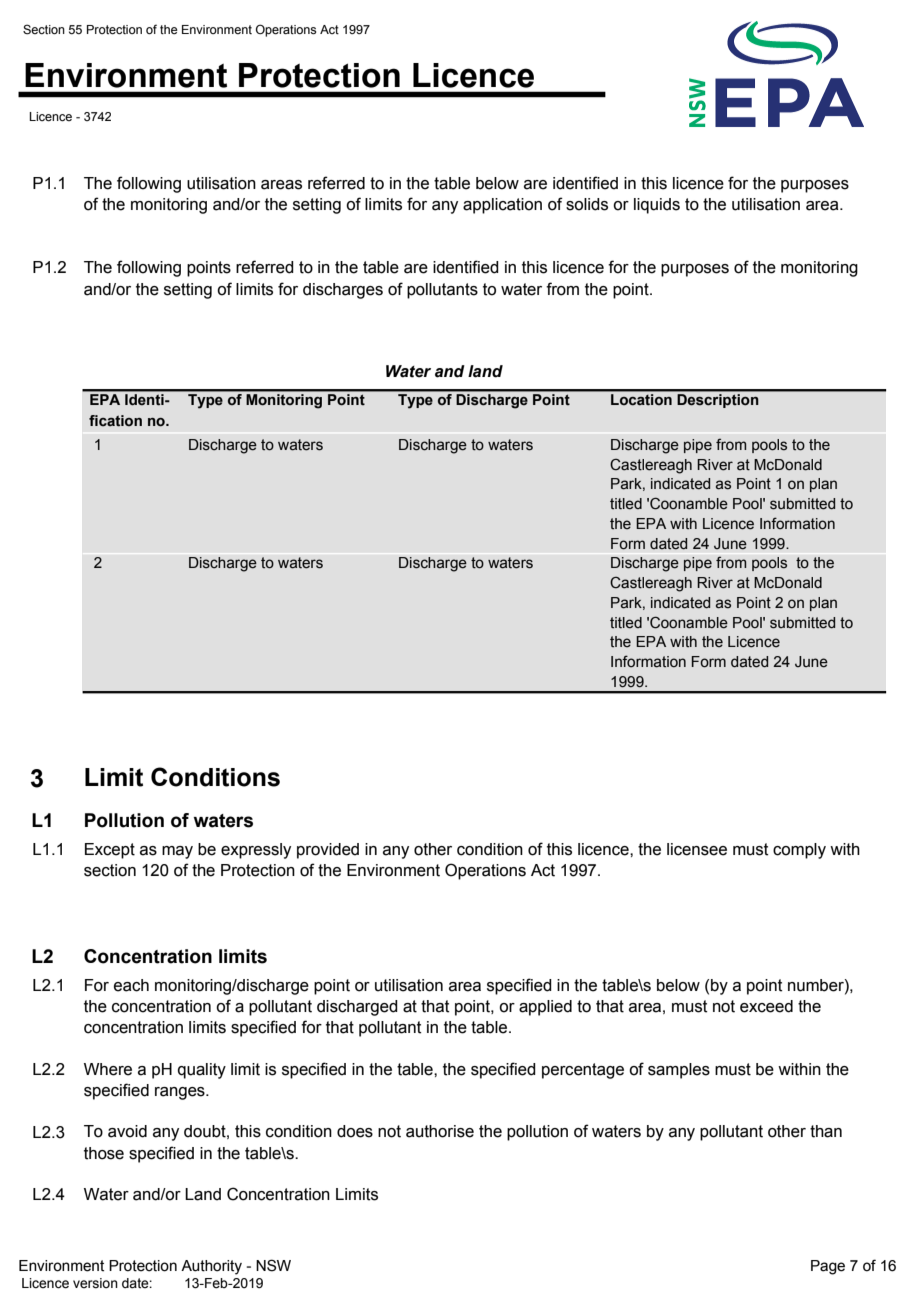 Image resolution: width=924 pixels, height=1307 pixels. I want to click on liquids, so click(657, 206).
